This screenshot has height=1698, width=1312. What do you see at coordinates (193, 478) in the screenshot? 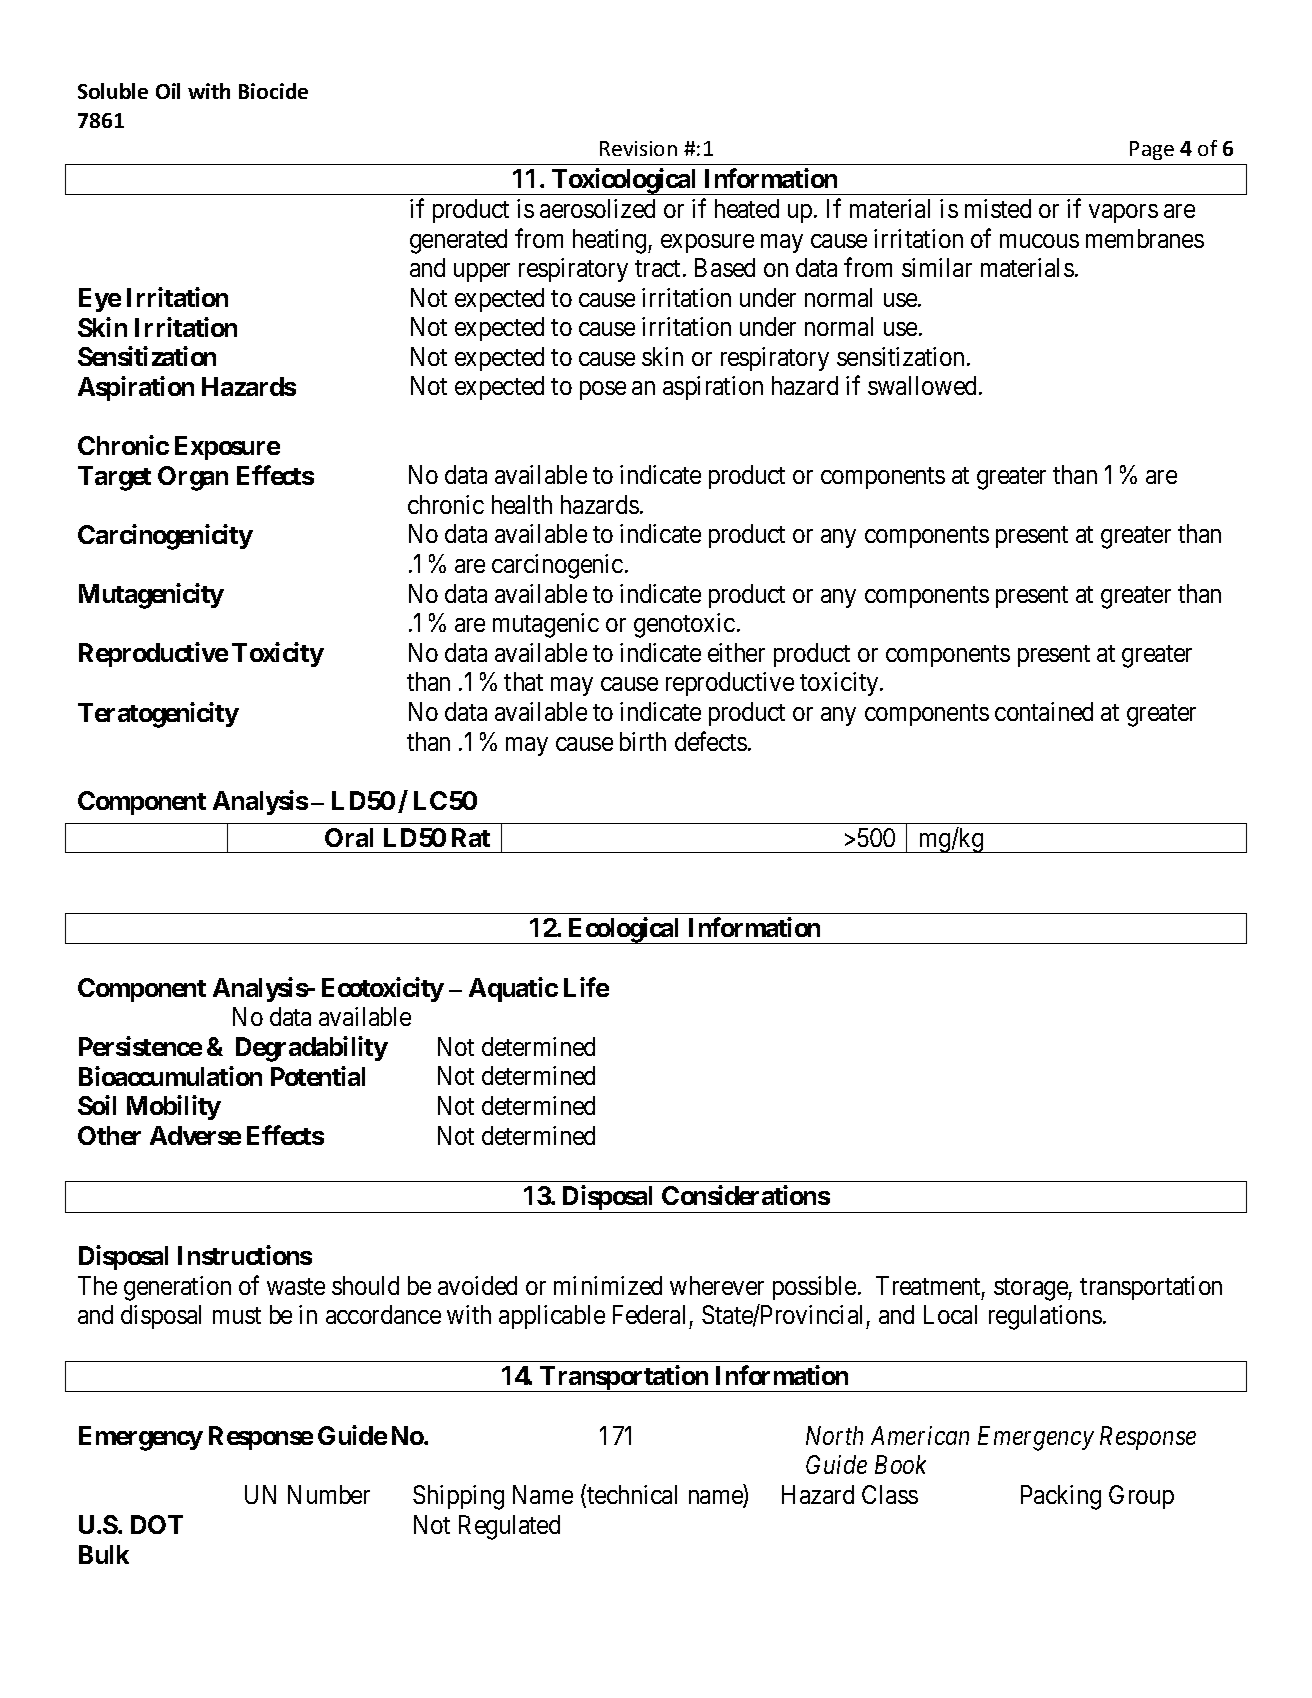
I see `Organ` at bounding box center [193, 478].
